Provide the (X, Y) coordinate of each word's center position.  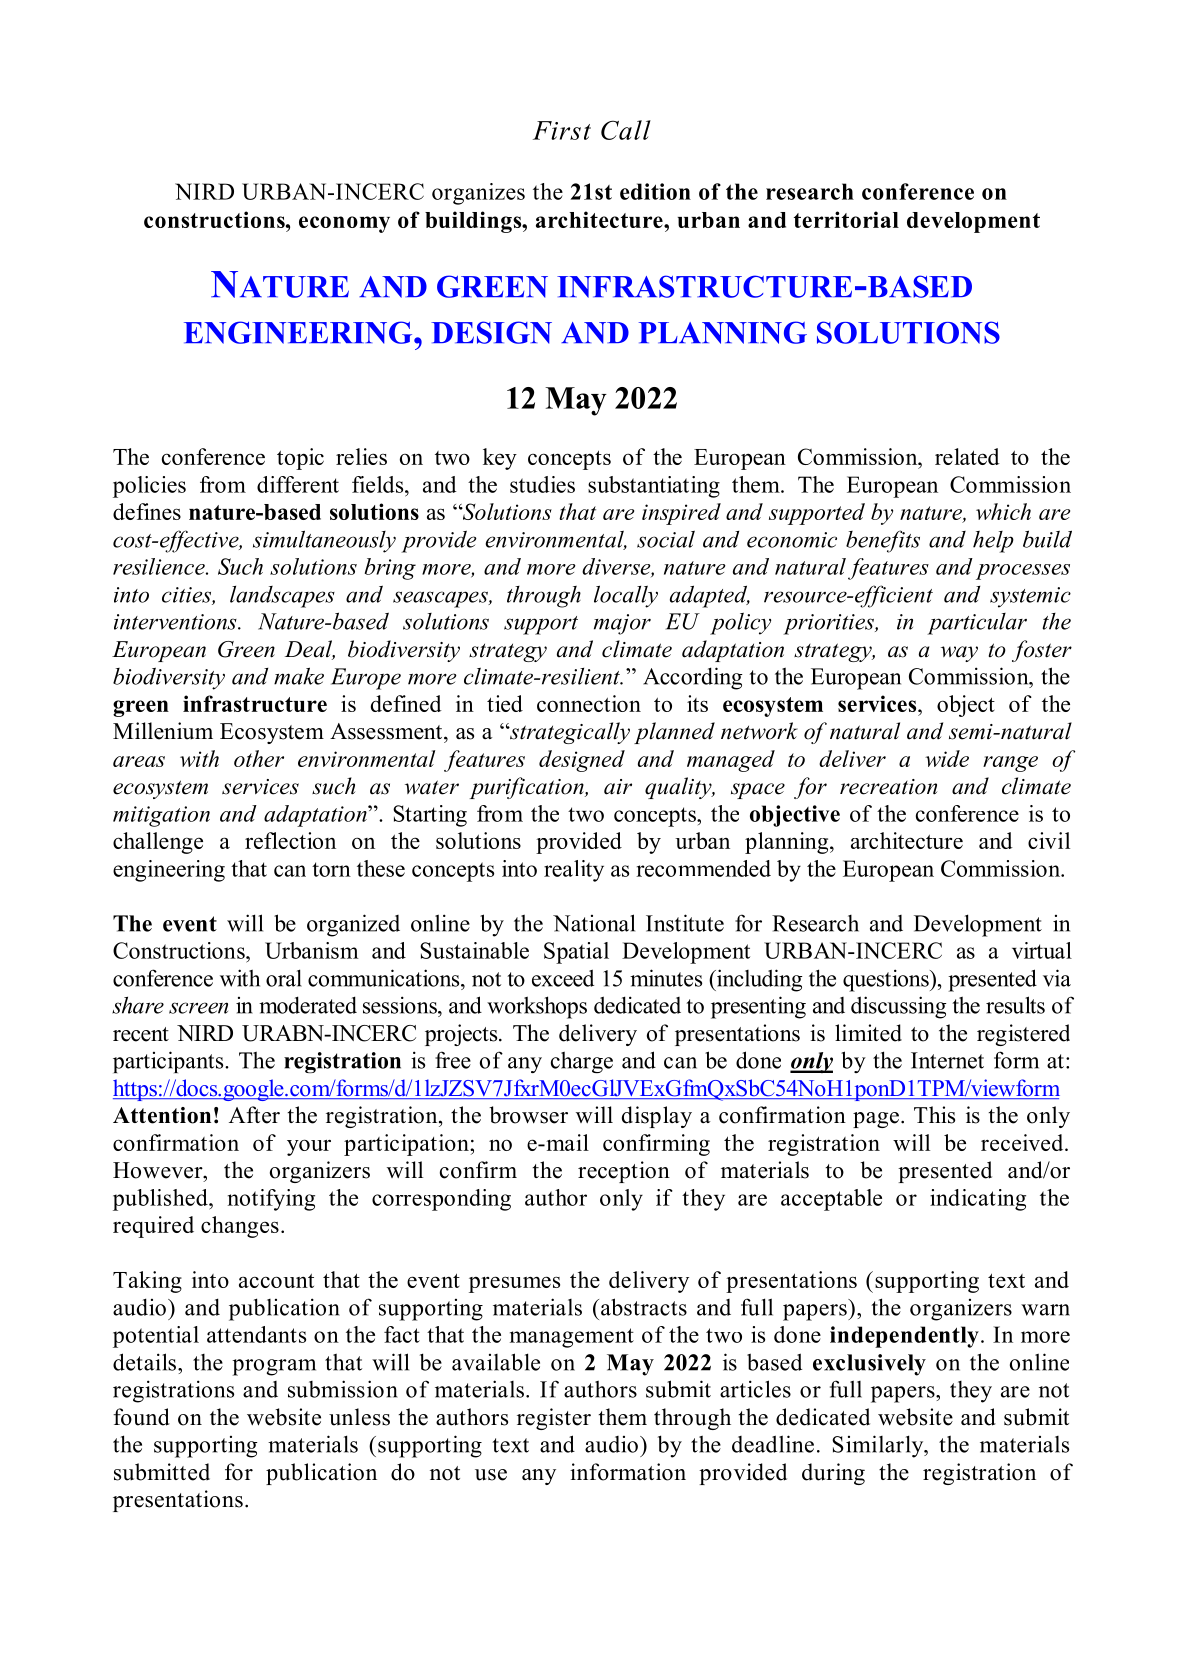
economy (344, 224)
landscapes (282, 597)
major (622, 624)
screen (198, 1008)
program (274, 1367)
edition (655, 191)
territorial (846, 219)
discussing (899, 1007)
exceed (563, 978)
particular (977, 624)
